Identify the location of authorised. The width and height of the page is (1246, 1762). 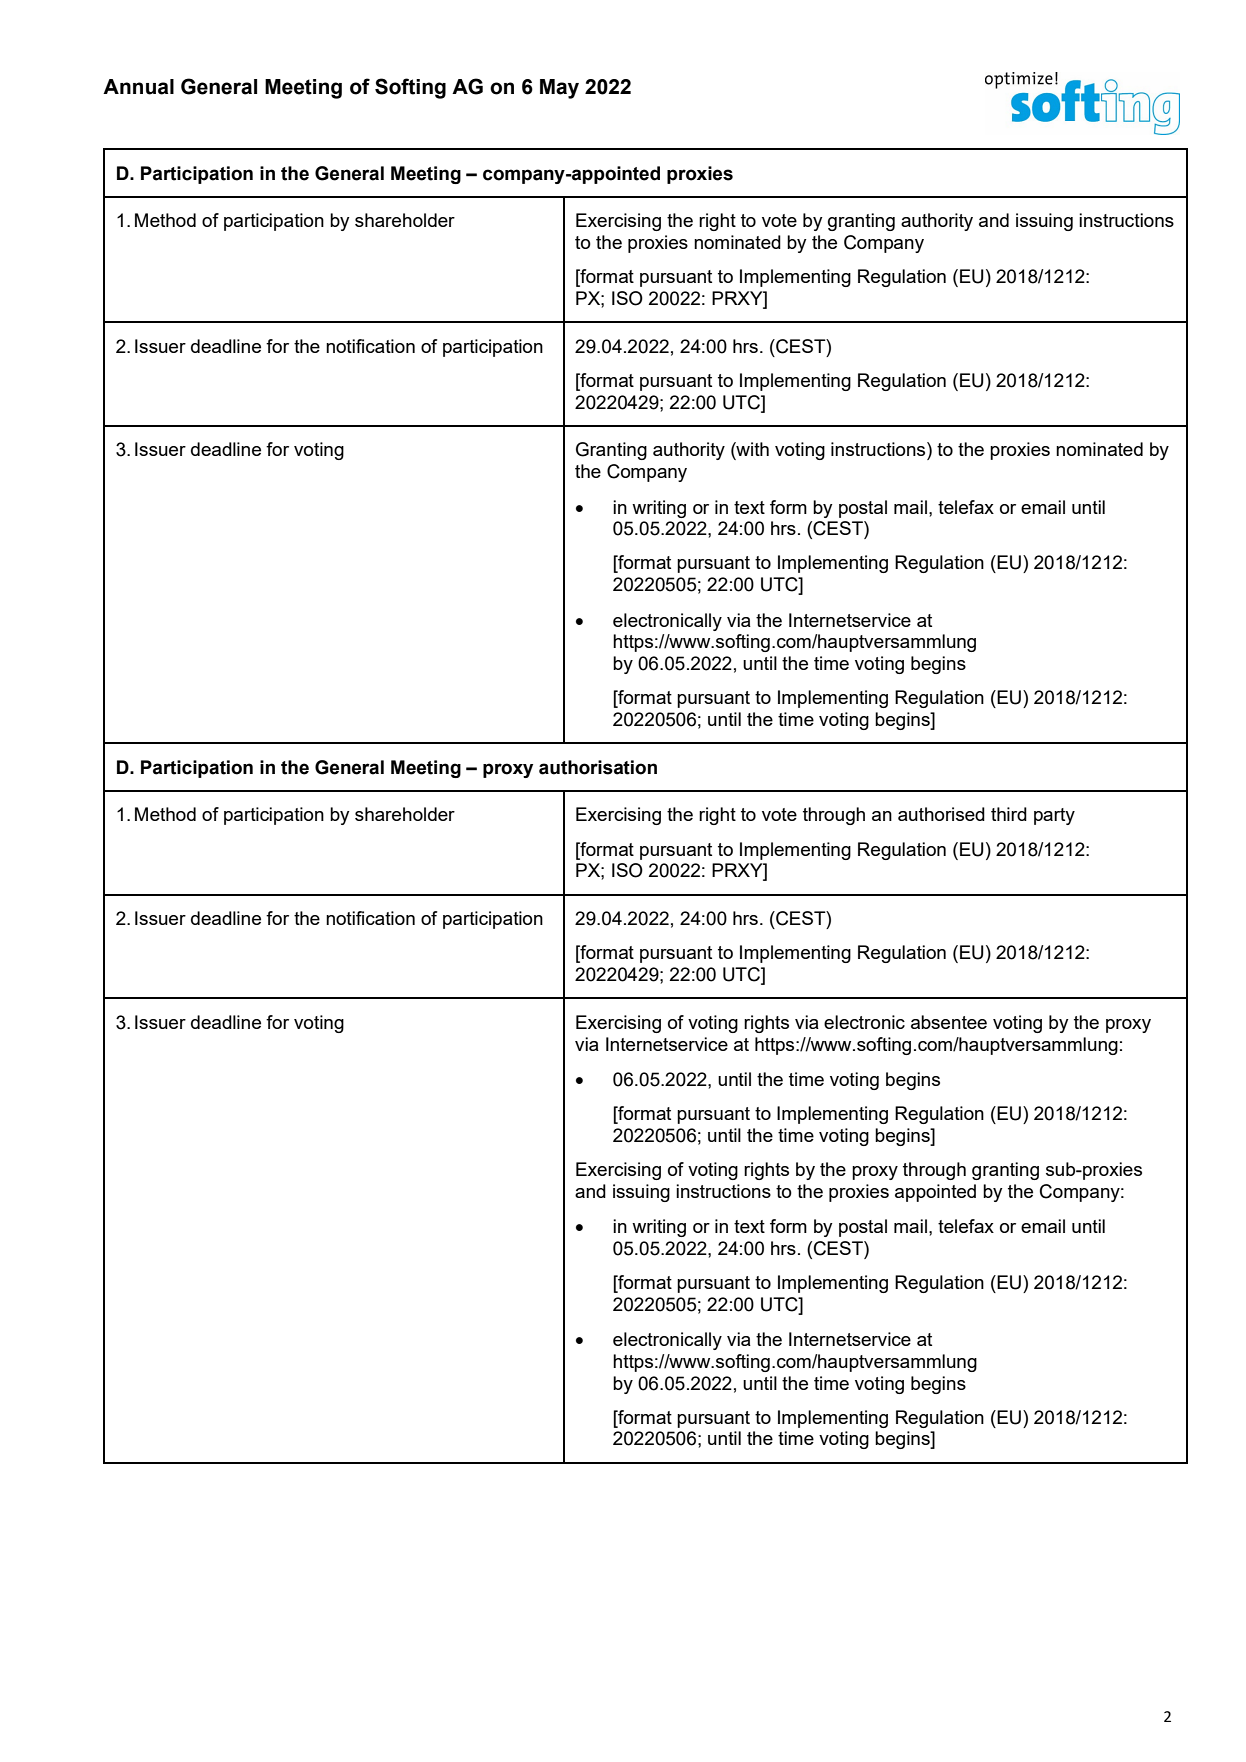
(941, 814).
